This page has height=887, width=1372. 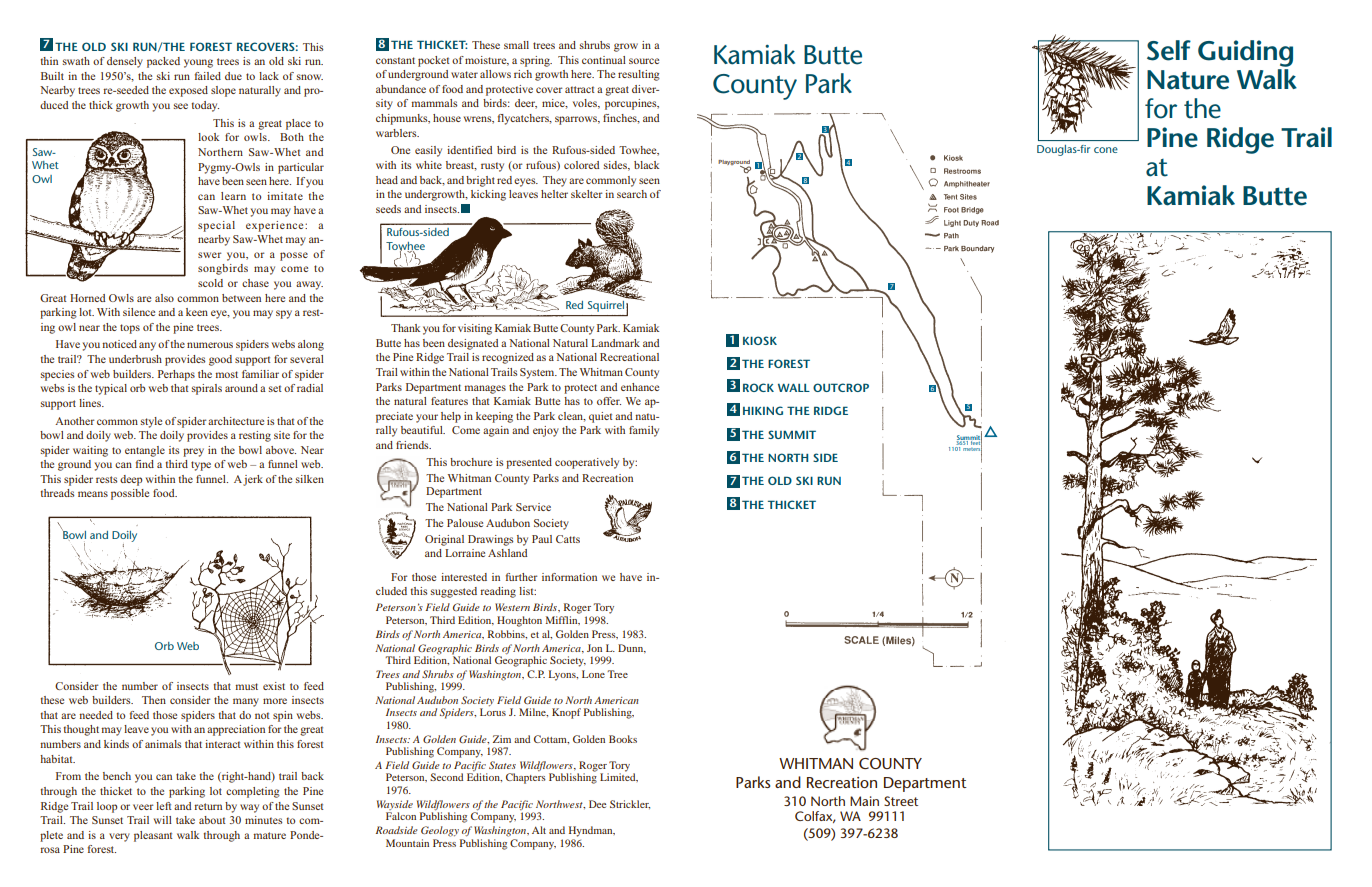 I want to click on Main, so click(x=864, y=801).
